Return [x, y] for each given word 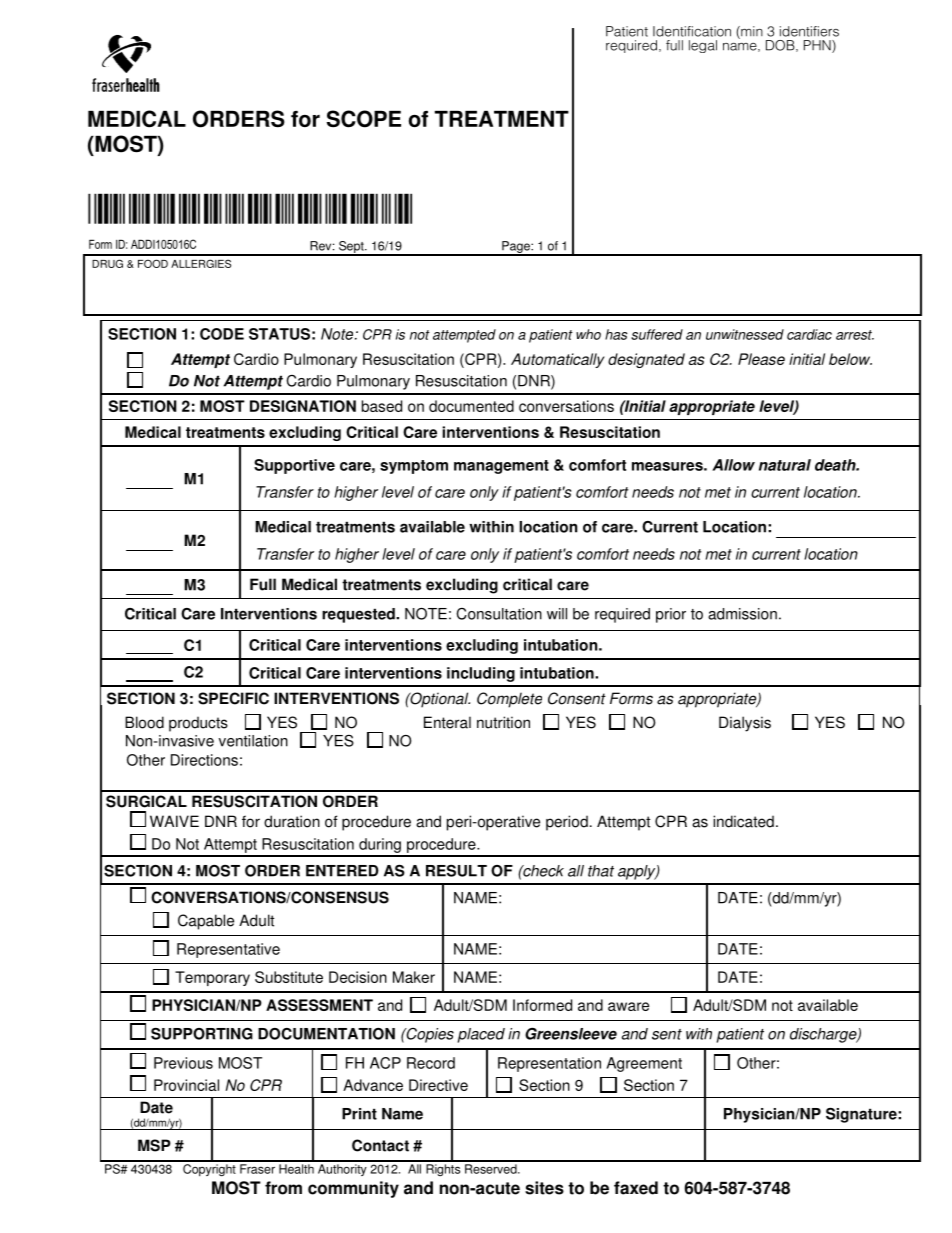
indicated [743, 821]
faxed [636, 1188]
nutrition [503, 722]
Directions [204, 760]
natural [785, 465]
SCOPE [364, 119]
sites [544, 1188]
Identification [692, 31]
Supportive [294, 466]
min [751, 32]
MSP [154, 1145]
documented [471, 406]
